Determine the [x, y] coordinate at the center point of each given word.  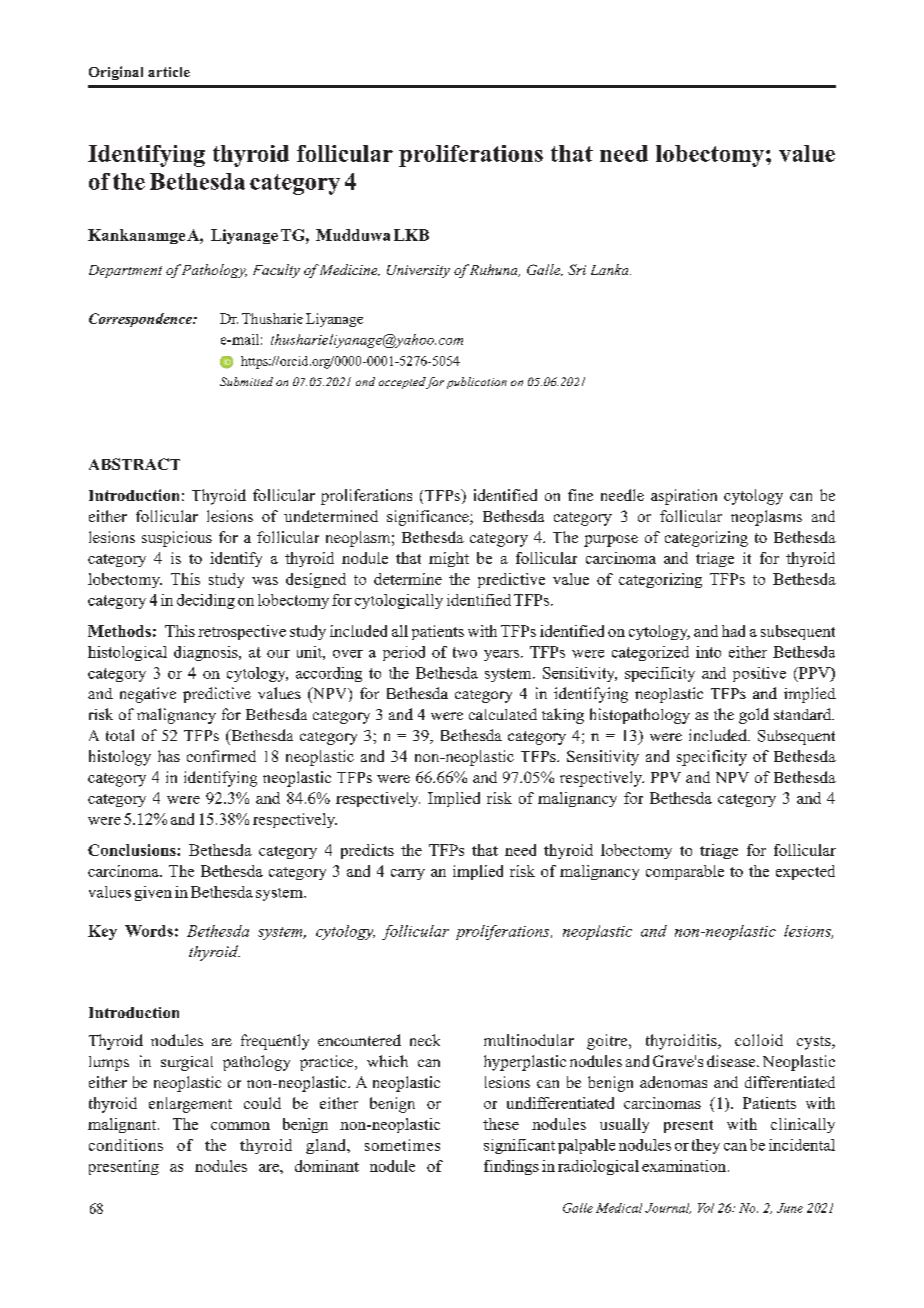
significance [429, 518]
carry [408, 874]
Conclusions [133, 850]
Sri [577, 269]
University [418, 271]
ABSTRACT [134, 464]
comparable [685, 872]
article [169, 72]
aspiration [684, 497]
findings [511, 1167]
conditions [126, 1145]
